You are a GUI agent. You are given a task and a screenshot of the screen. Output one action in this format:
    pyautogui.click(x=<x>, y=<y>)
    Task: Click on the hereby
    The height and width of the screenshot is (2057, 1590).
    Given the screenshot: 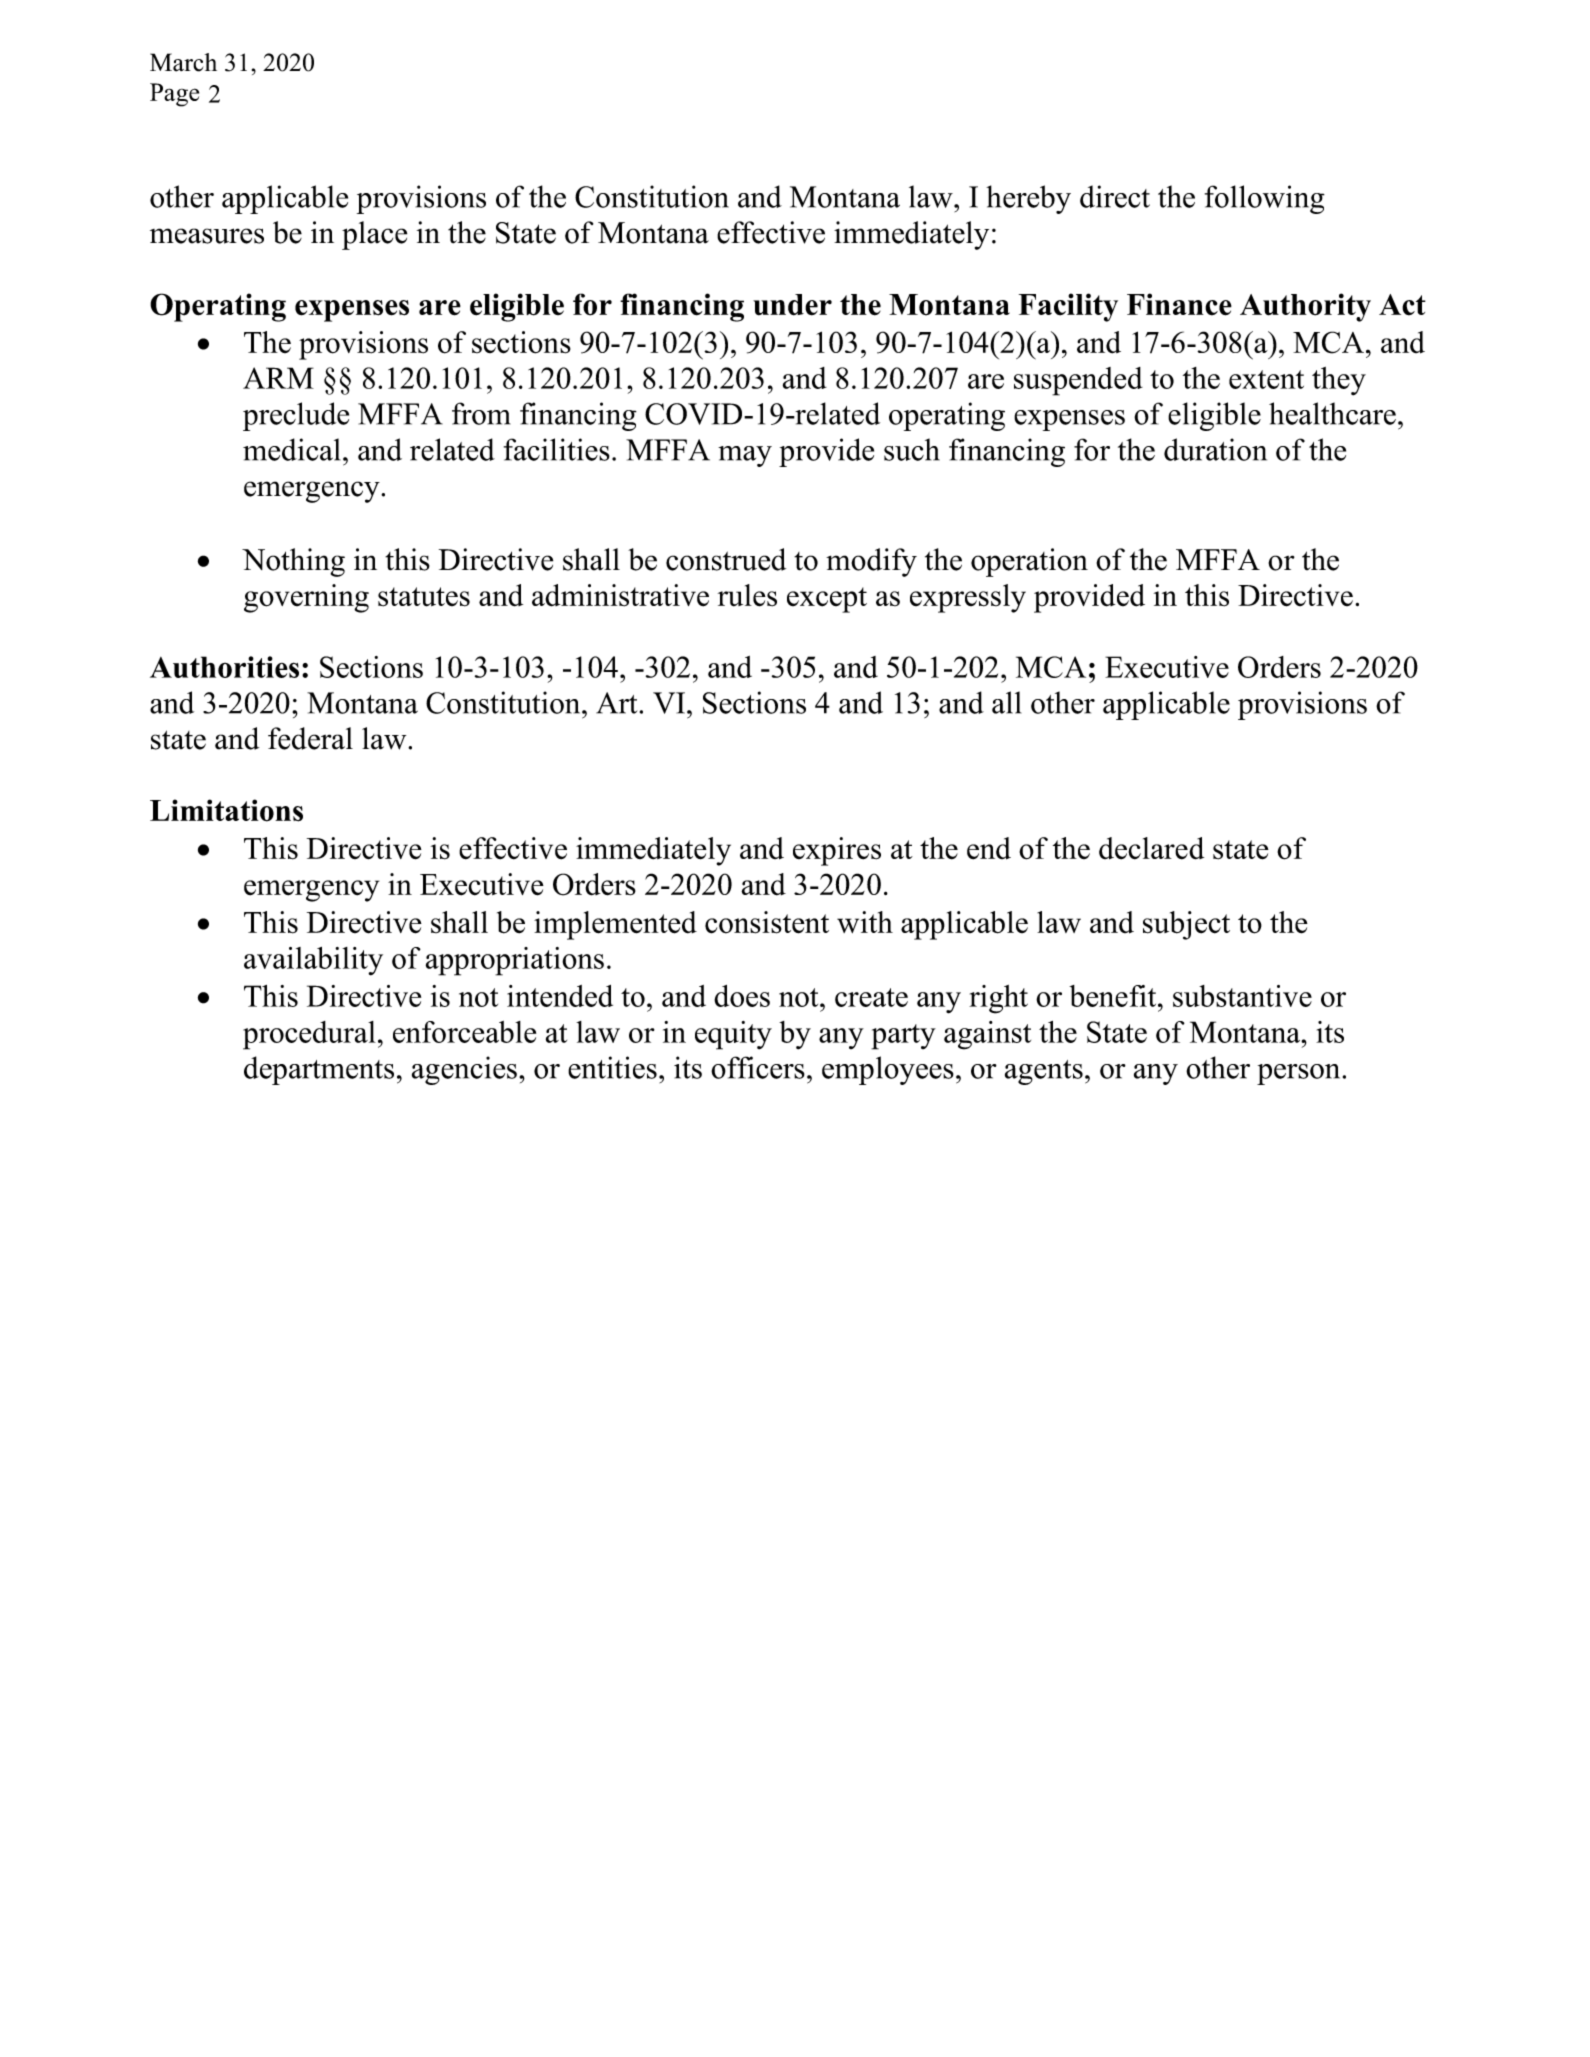 What is the action you would take?
    pyautogui.click(x=1028, y=199)
